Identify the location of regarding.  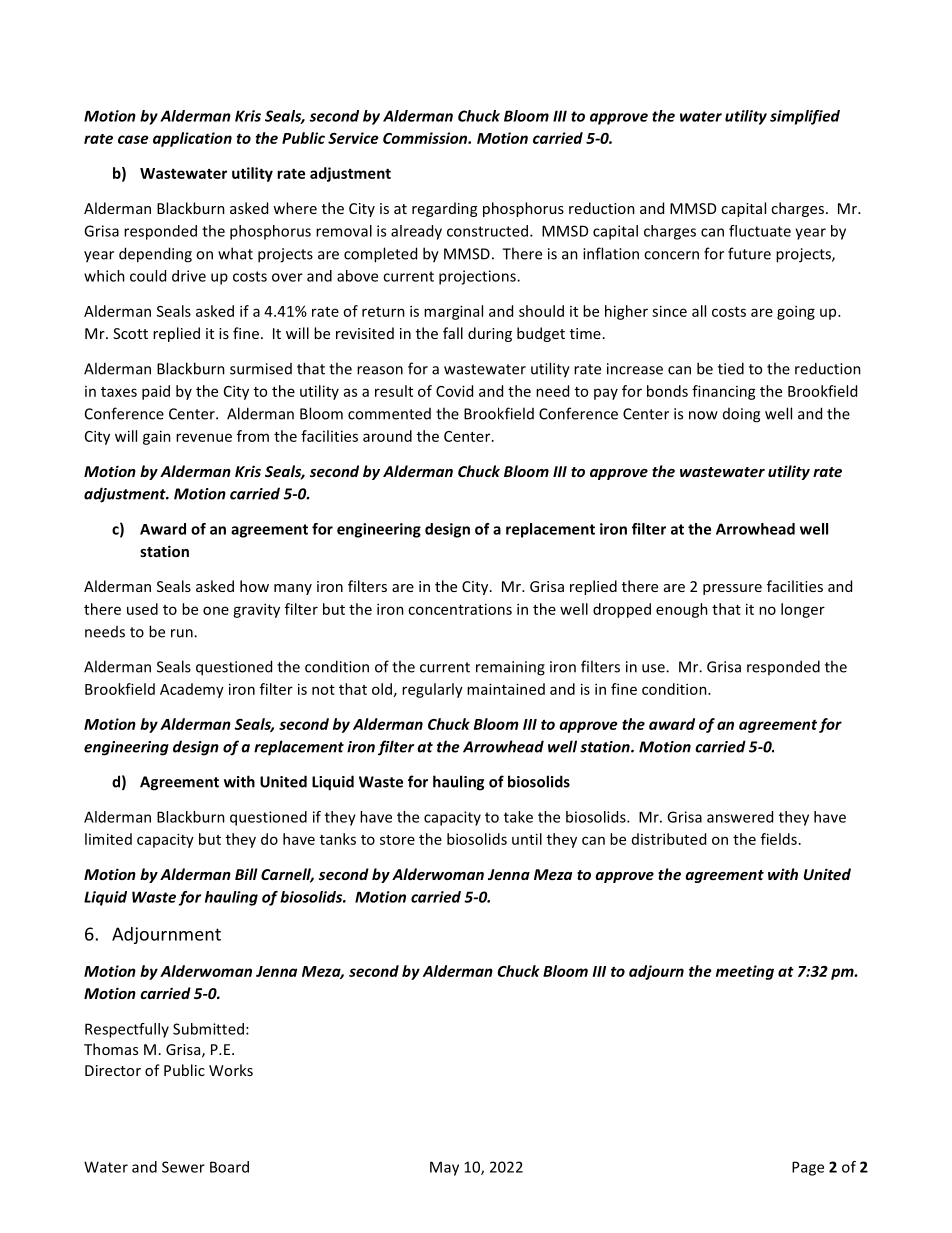
(444, 209).
